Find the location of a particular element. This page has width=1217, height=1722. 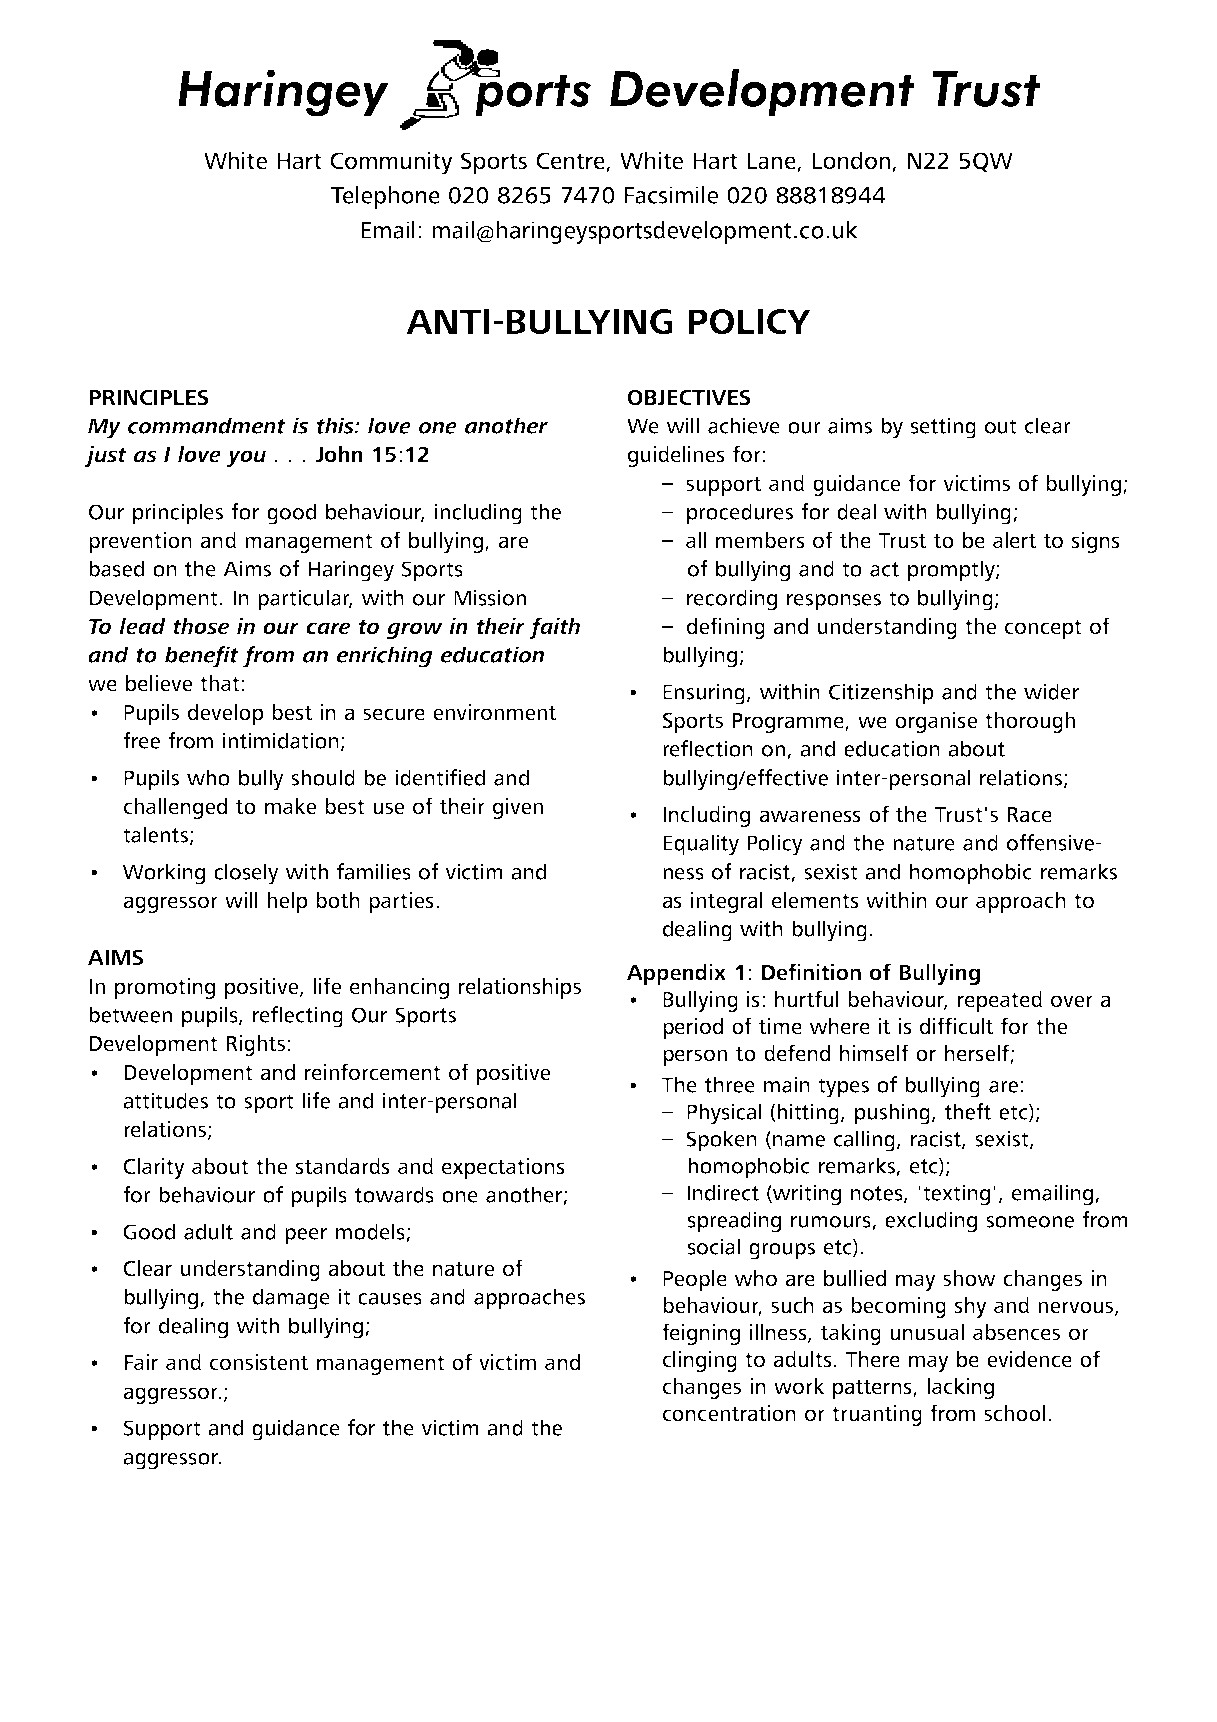

London is located at coordinates (851, 160).
